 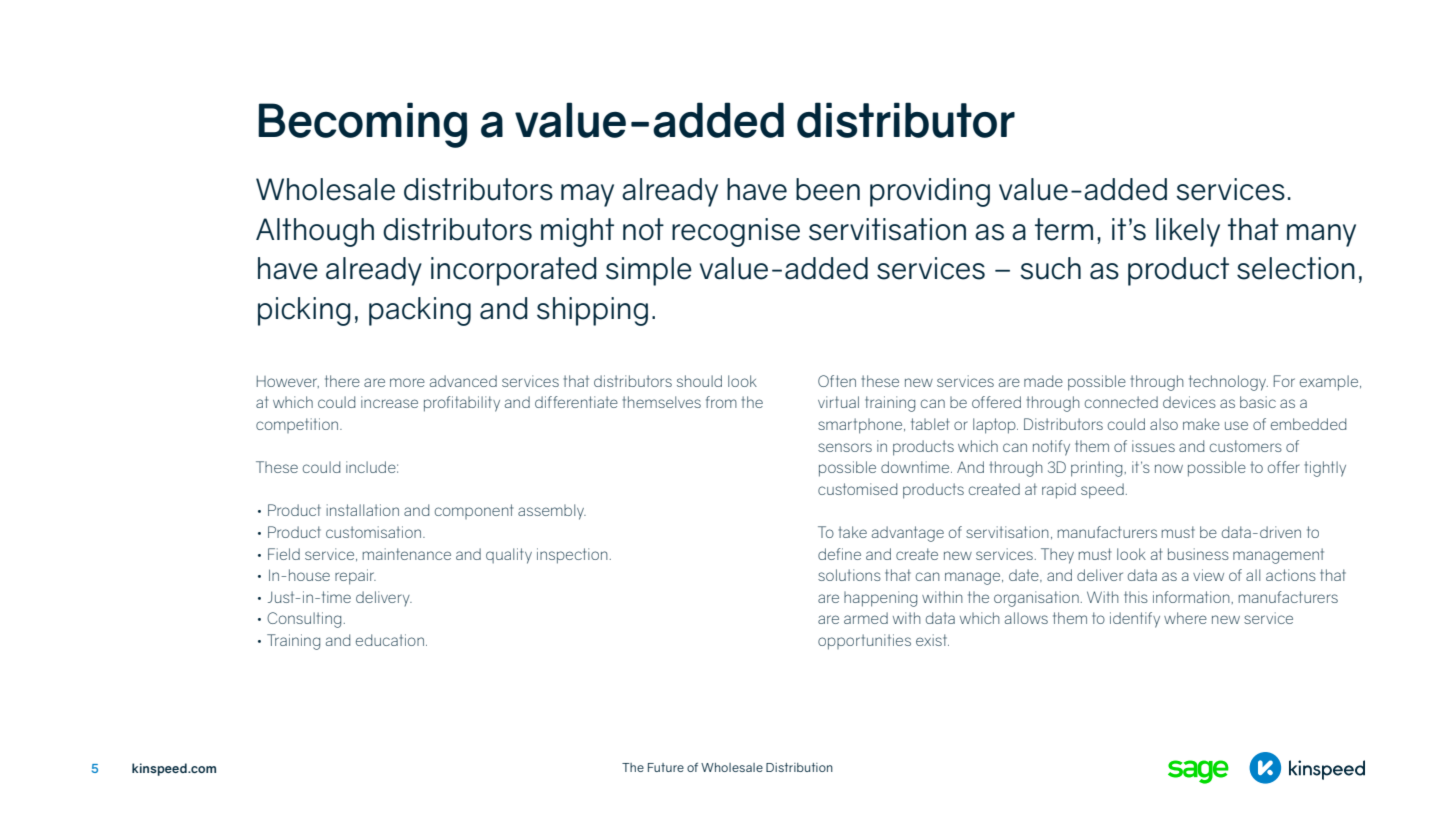 I want to click on sensors, so click(x=845, y=447).
